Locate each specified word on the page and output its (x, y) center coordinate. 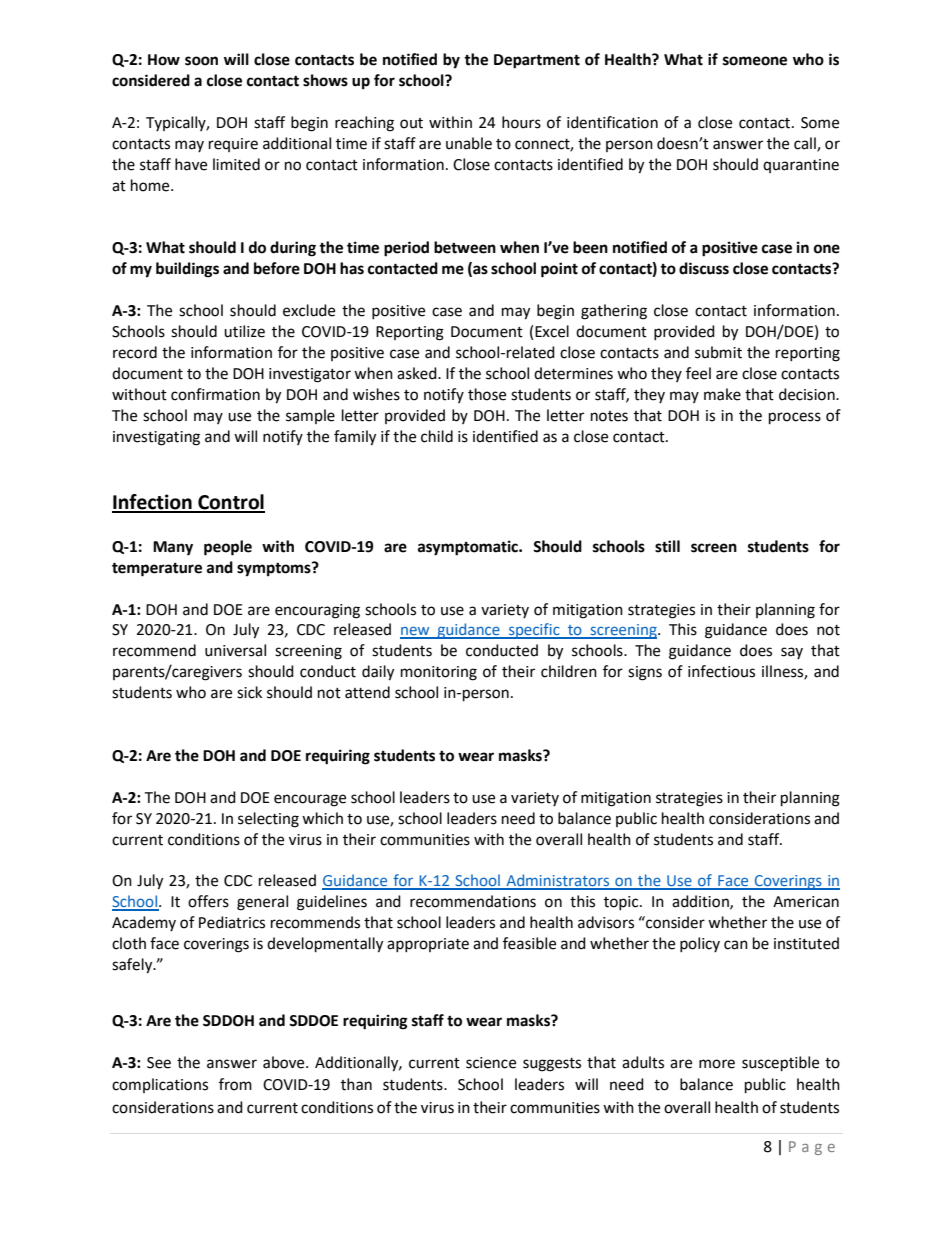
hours (521, 122)
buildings (187, 270)
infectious (721, 671)
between (465, 247)
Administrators (558, 881)
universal (235, 650)
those (487, 394)
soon (201, 61)
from (235, 1084)
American (806, 902)
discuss (704, 268)
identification (612, 122)
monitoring (439, 673)
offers (208, 901)
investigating (156, 438)
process (795, 418)
